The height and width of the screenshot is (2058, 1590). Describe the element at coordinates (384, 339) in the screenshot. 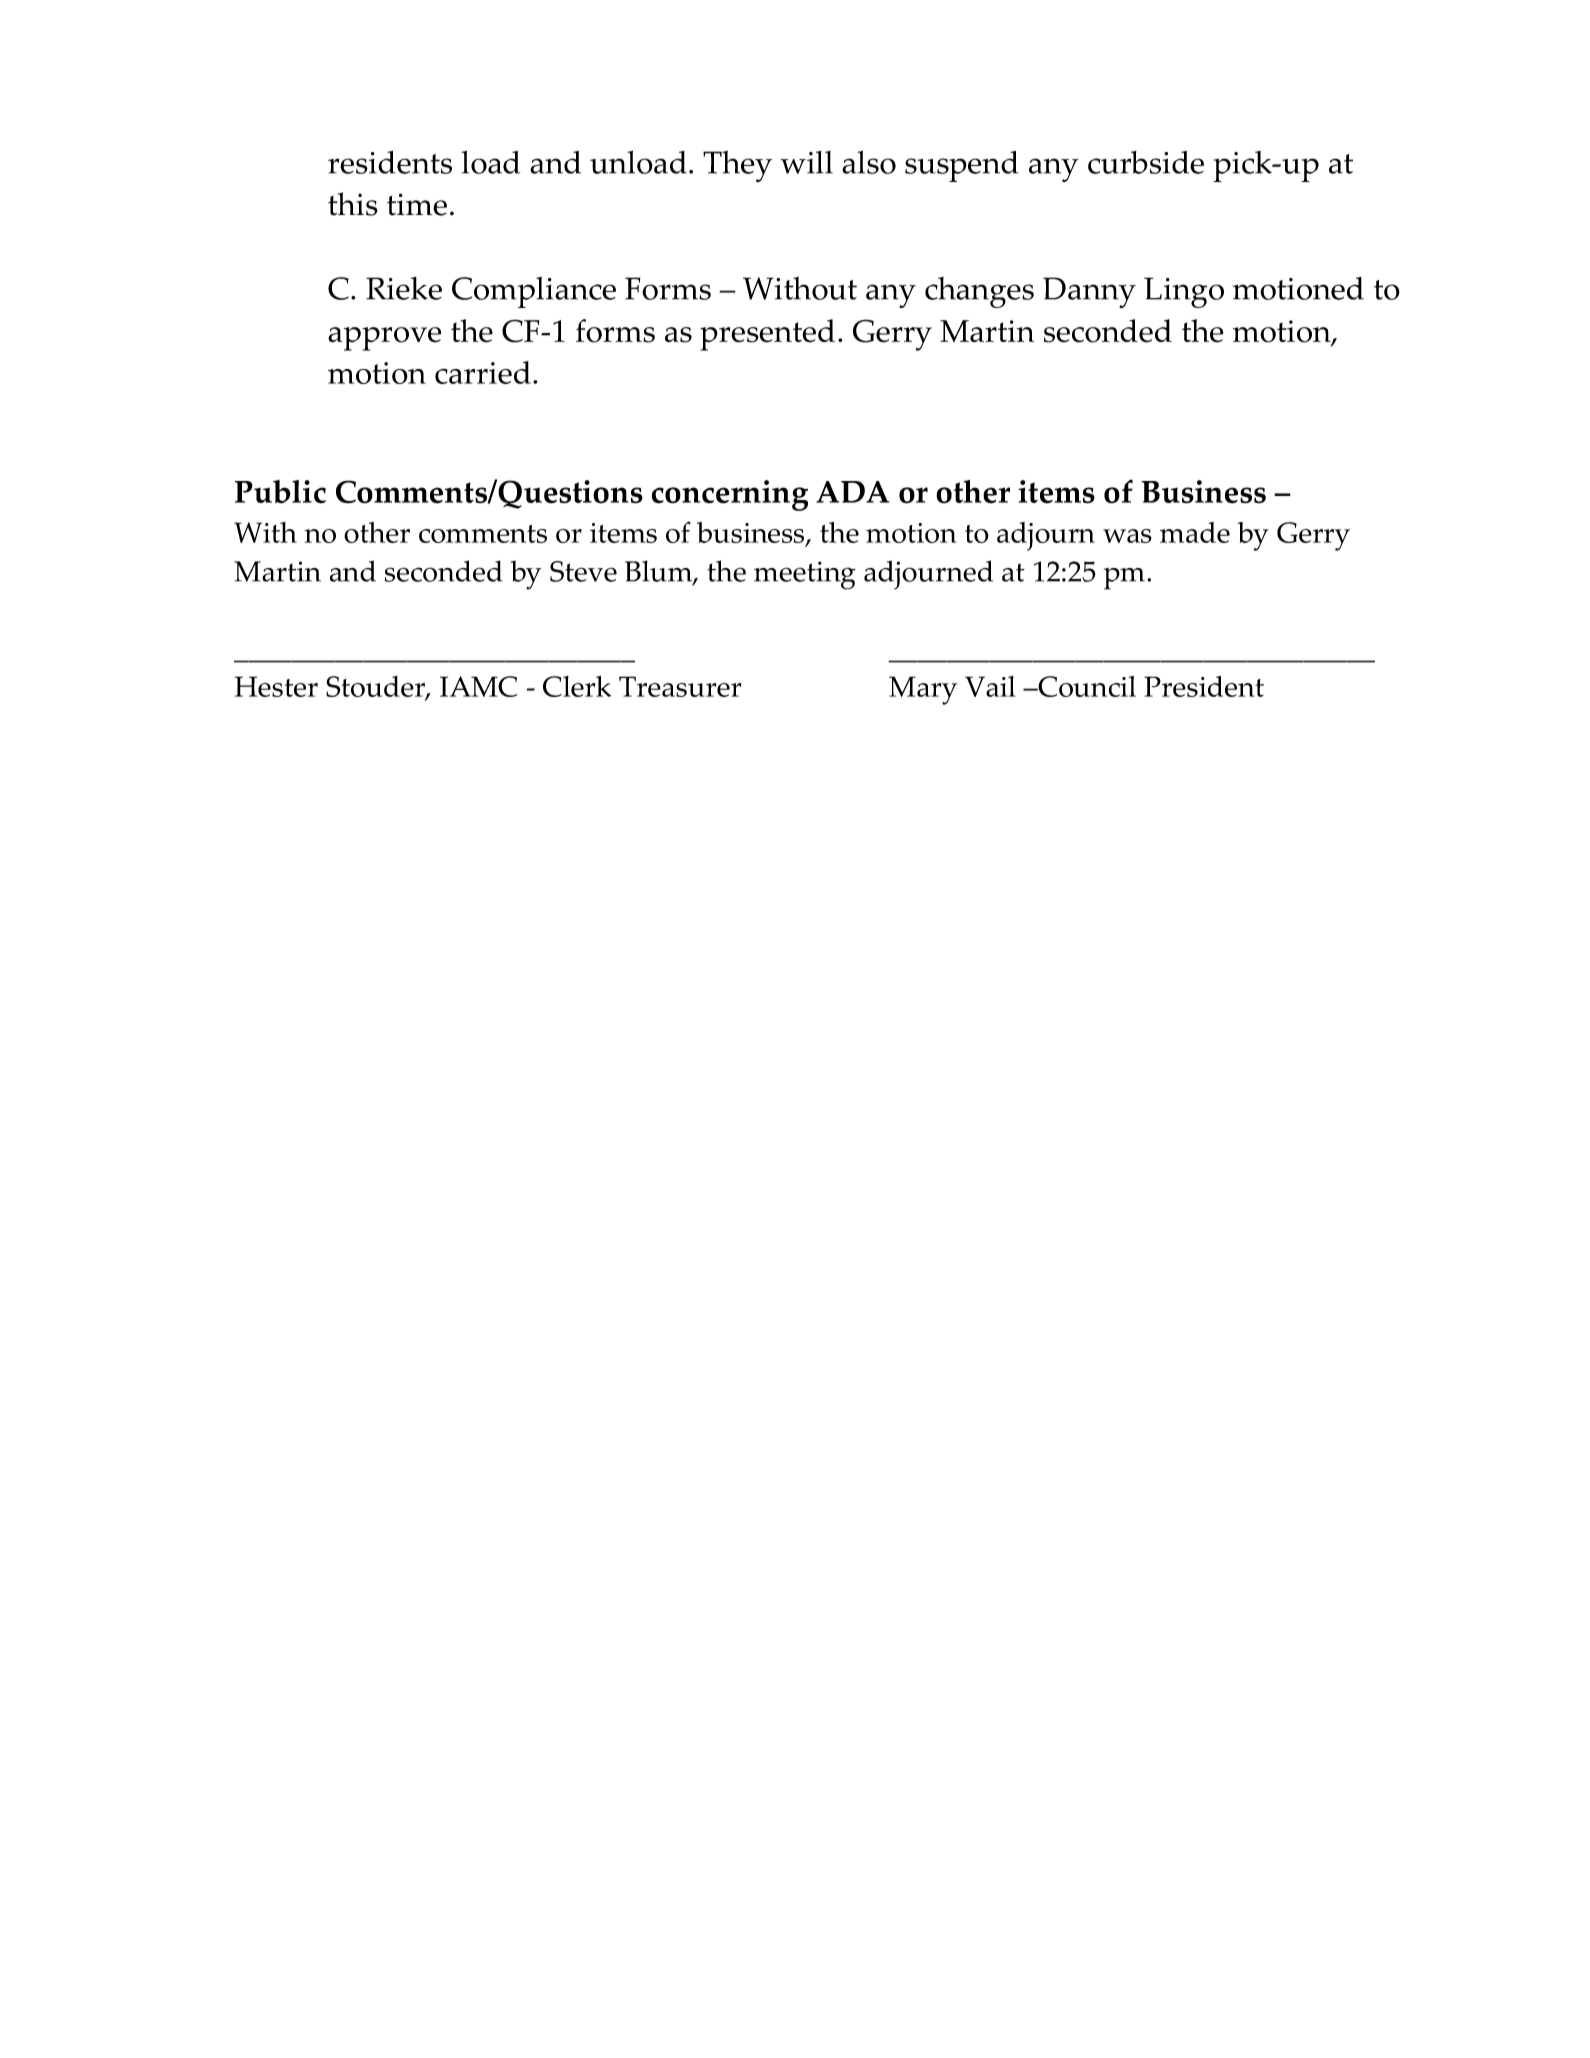

I see `approve` at that location.
